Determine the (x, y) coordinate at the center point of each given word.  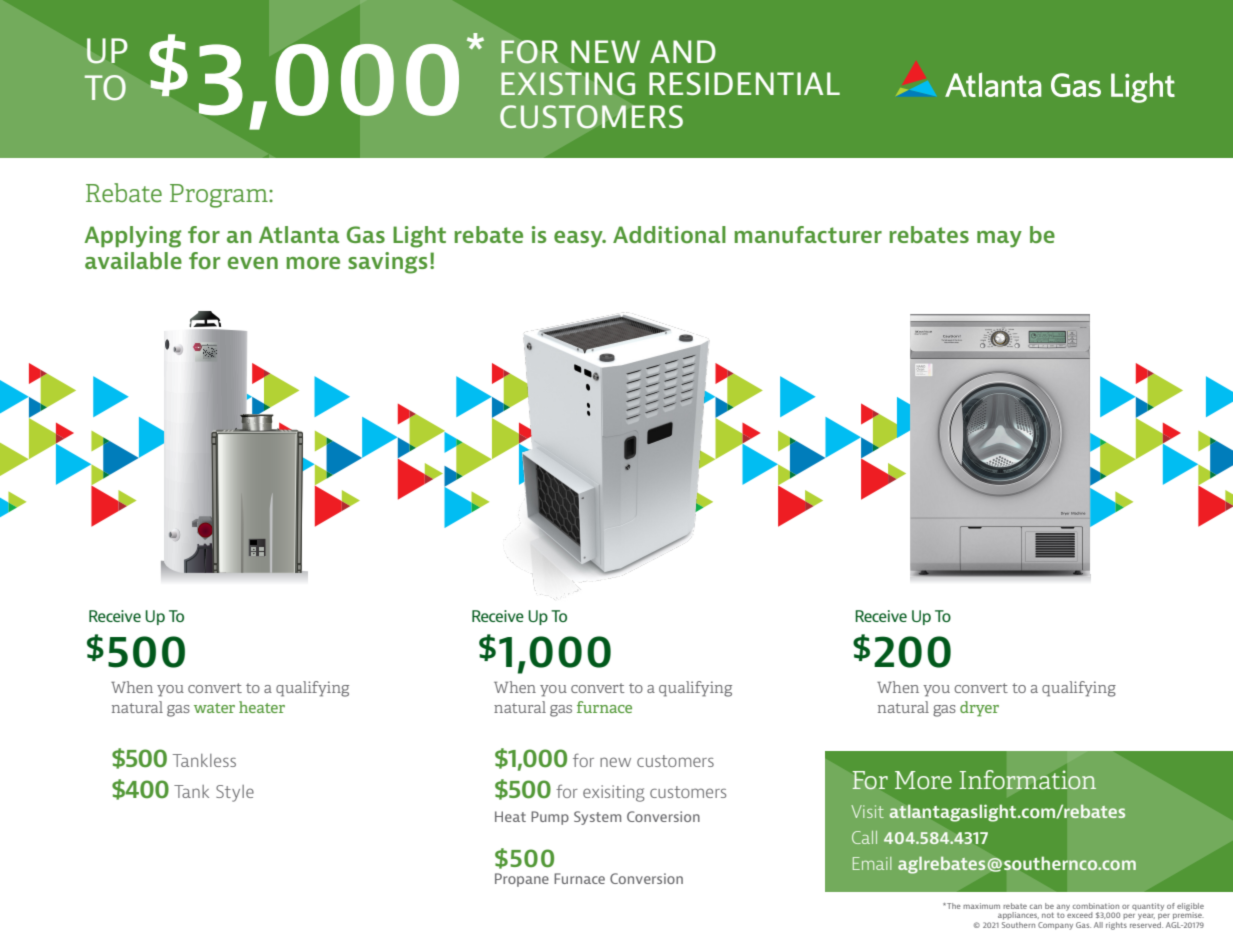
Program (220, 196)
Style (235, 793)
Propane (522, 880)
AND (683, 51)
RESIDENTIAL (744, 83)
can (1036, 906)
